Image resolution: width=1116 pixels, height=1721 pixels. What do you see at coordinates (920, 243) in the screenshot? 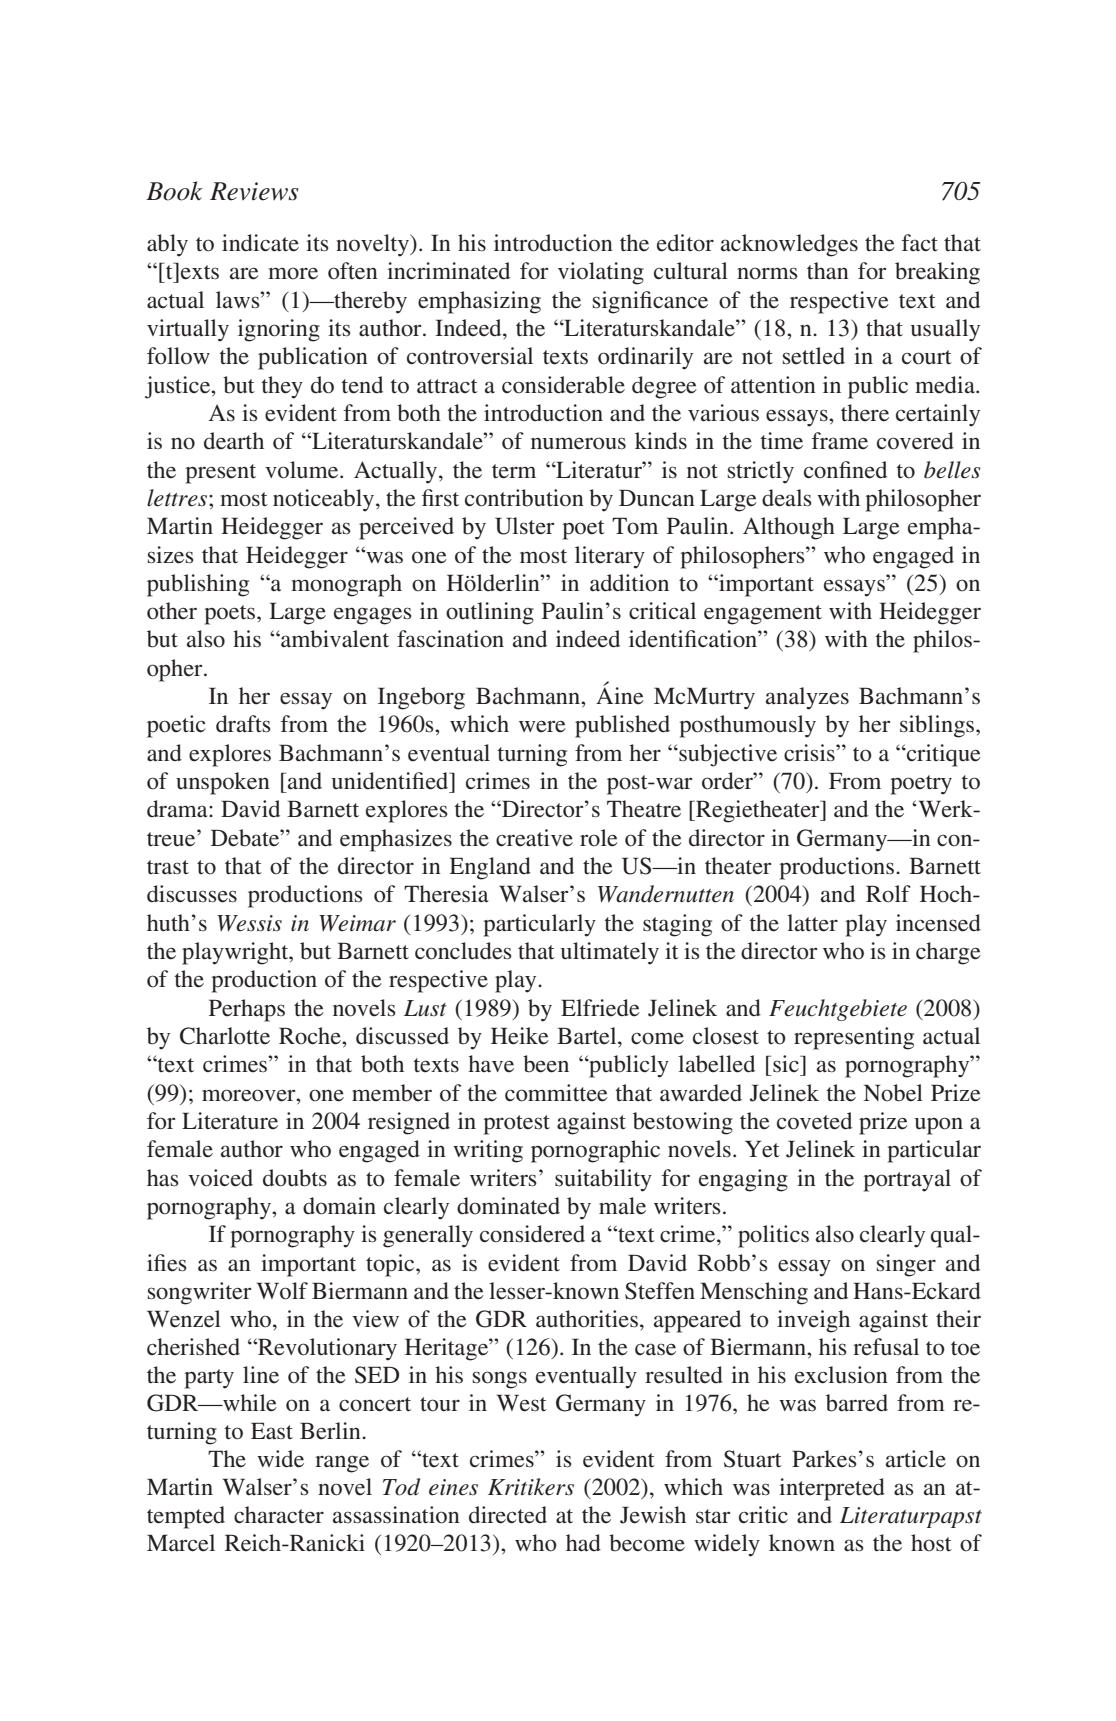
I see `fact` at bounding box center [920, 243].
